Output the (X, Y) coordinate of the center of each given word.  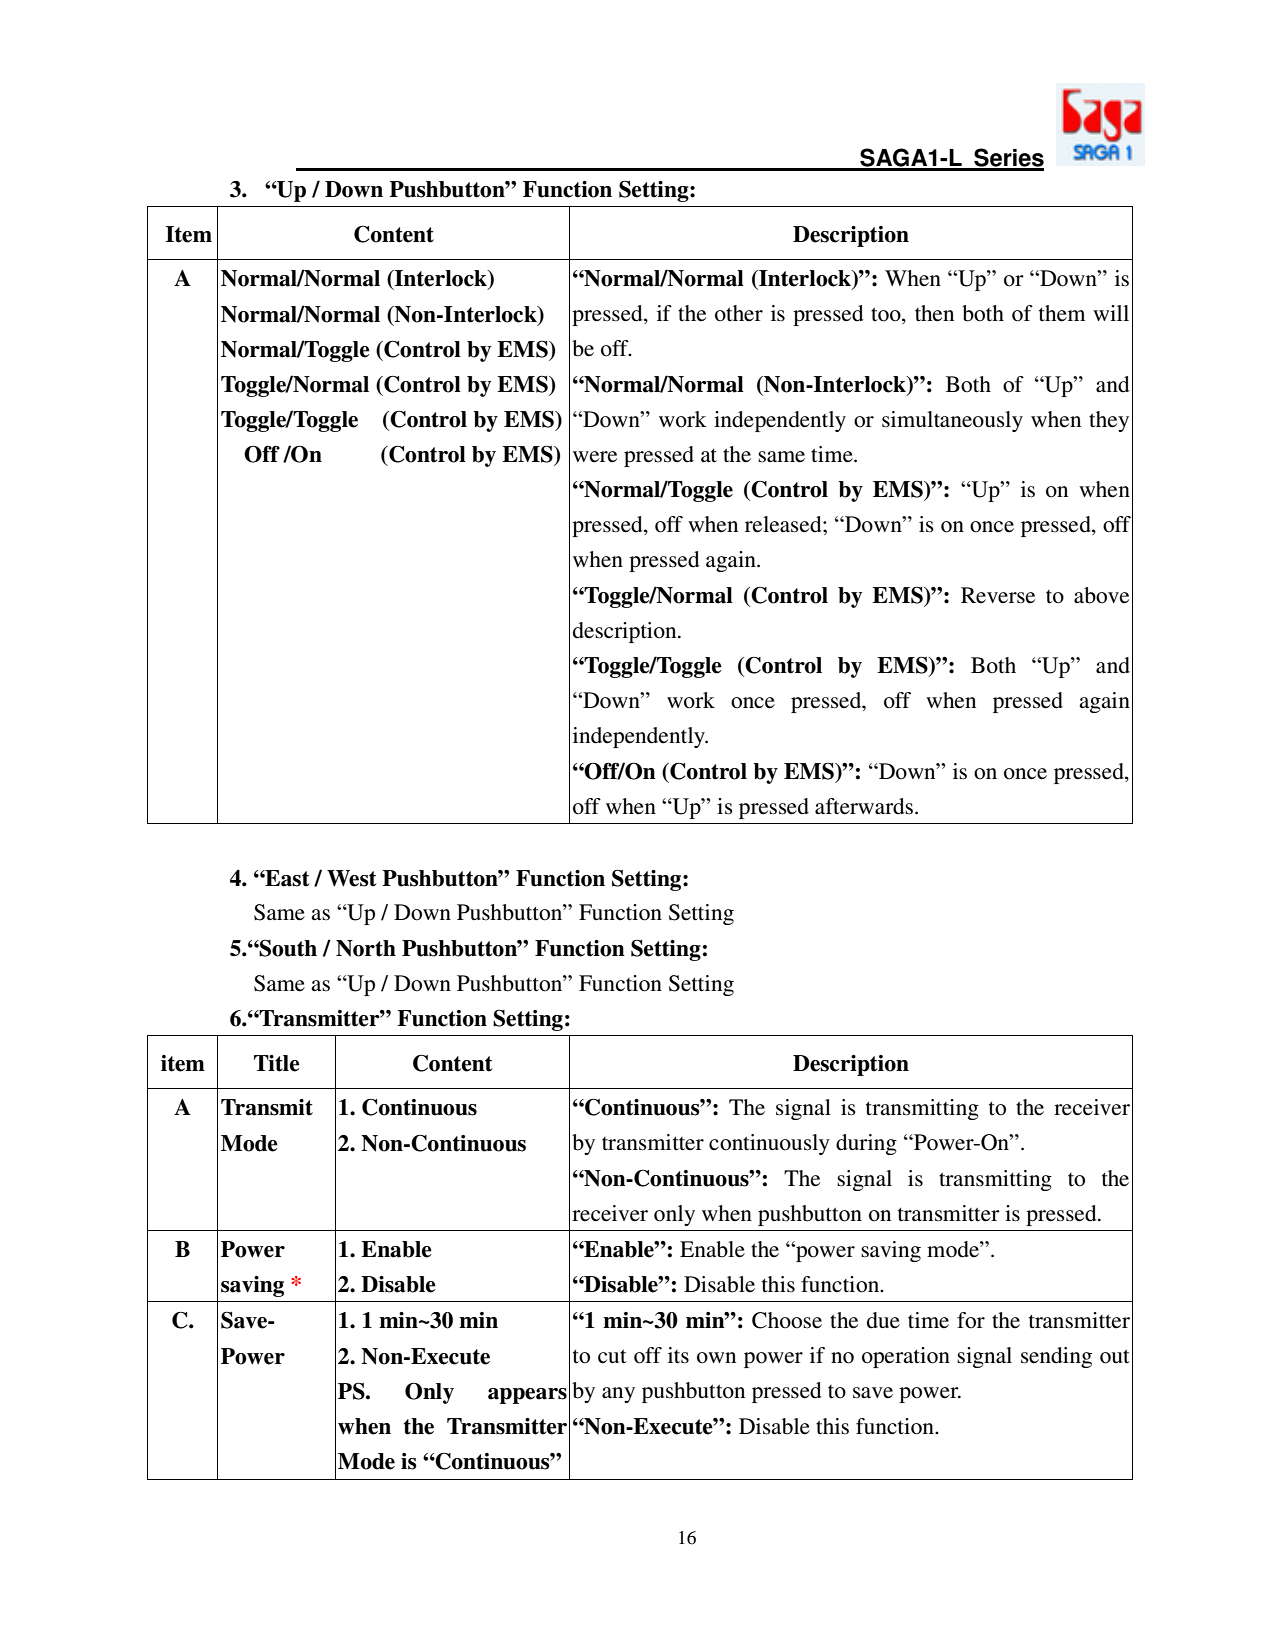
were (595, 457)
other (739, 313)
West (351, 878)
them (1062, 313)
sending (1056, 1357)
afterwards (864, 806)
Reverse (998, 595)
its (678, 1355)
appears (527, 1396)
